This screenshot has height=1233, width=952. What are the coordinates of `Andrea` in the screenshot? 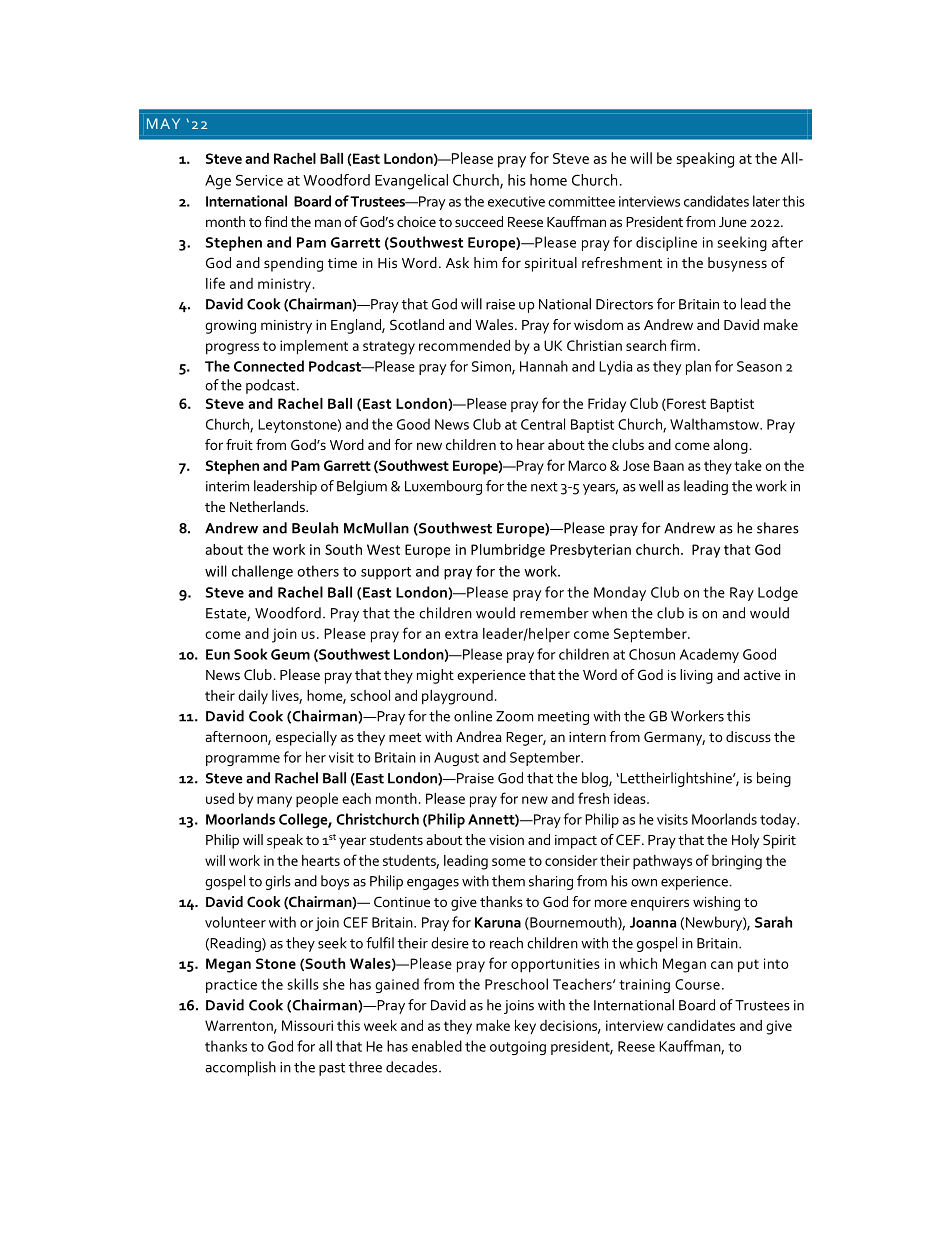 It's located at (478, 736).
